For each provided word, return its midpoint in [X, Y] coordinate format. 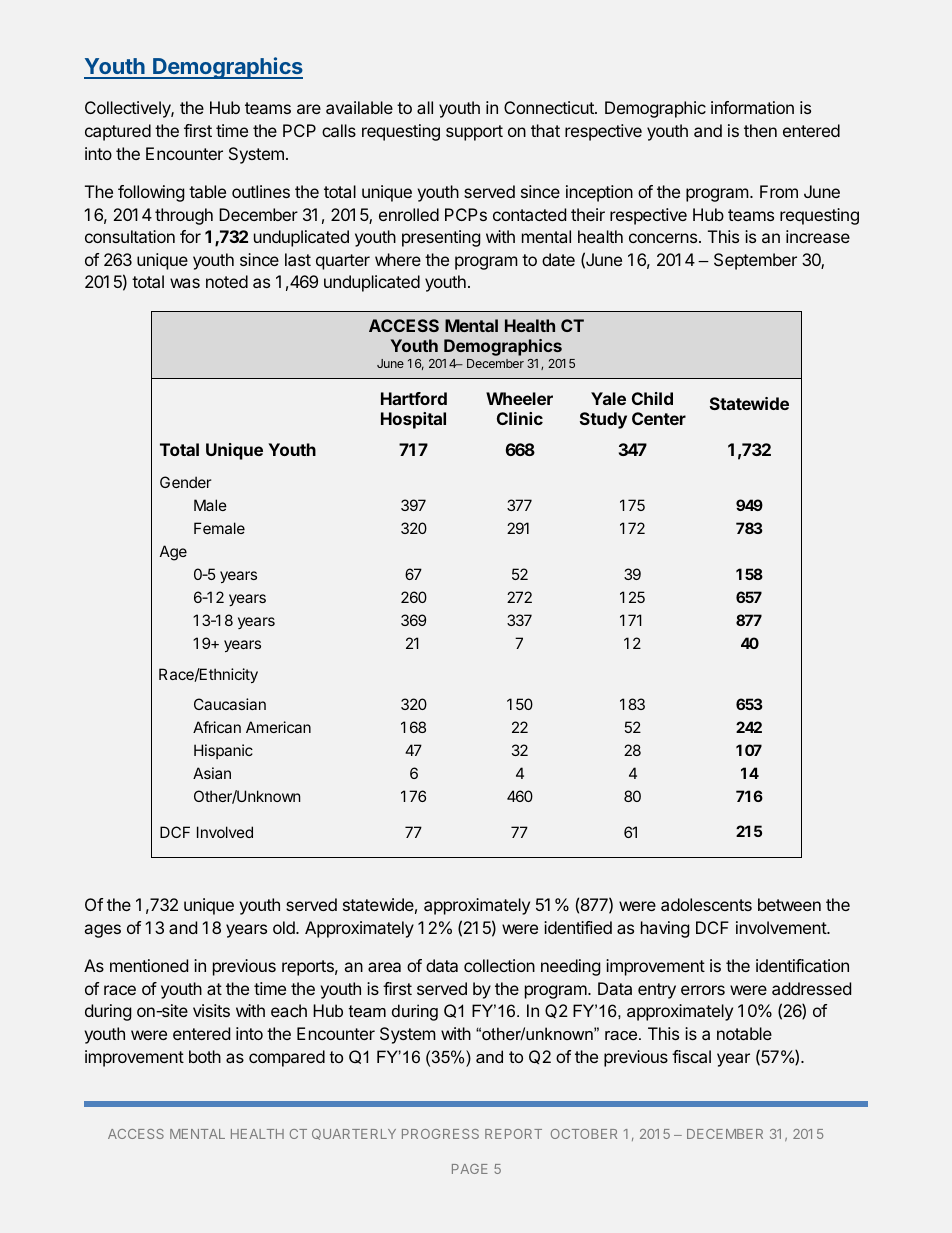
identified [578, 927]
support [474, 133]
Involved [225, 832]
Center [659, 418]
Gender [185, 482]
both [205, 1056]
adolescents [706, 904]
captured [118, 132]
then [760, 130]
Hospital [413, 420]
